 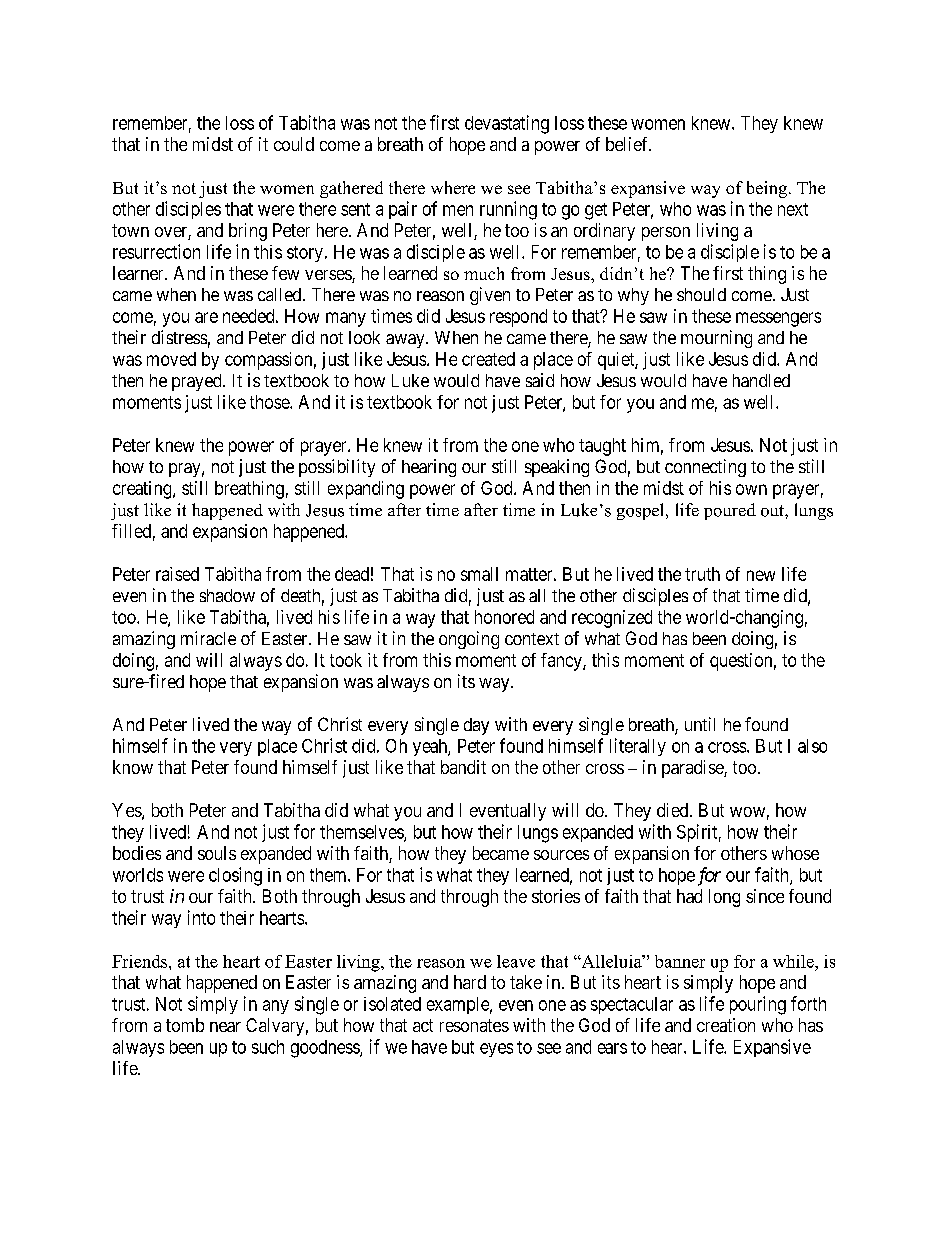 What do you see at coordinates (294, 144) in the document?
I see `could` at bounding box center [294, 144].
